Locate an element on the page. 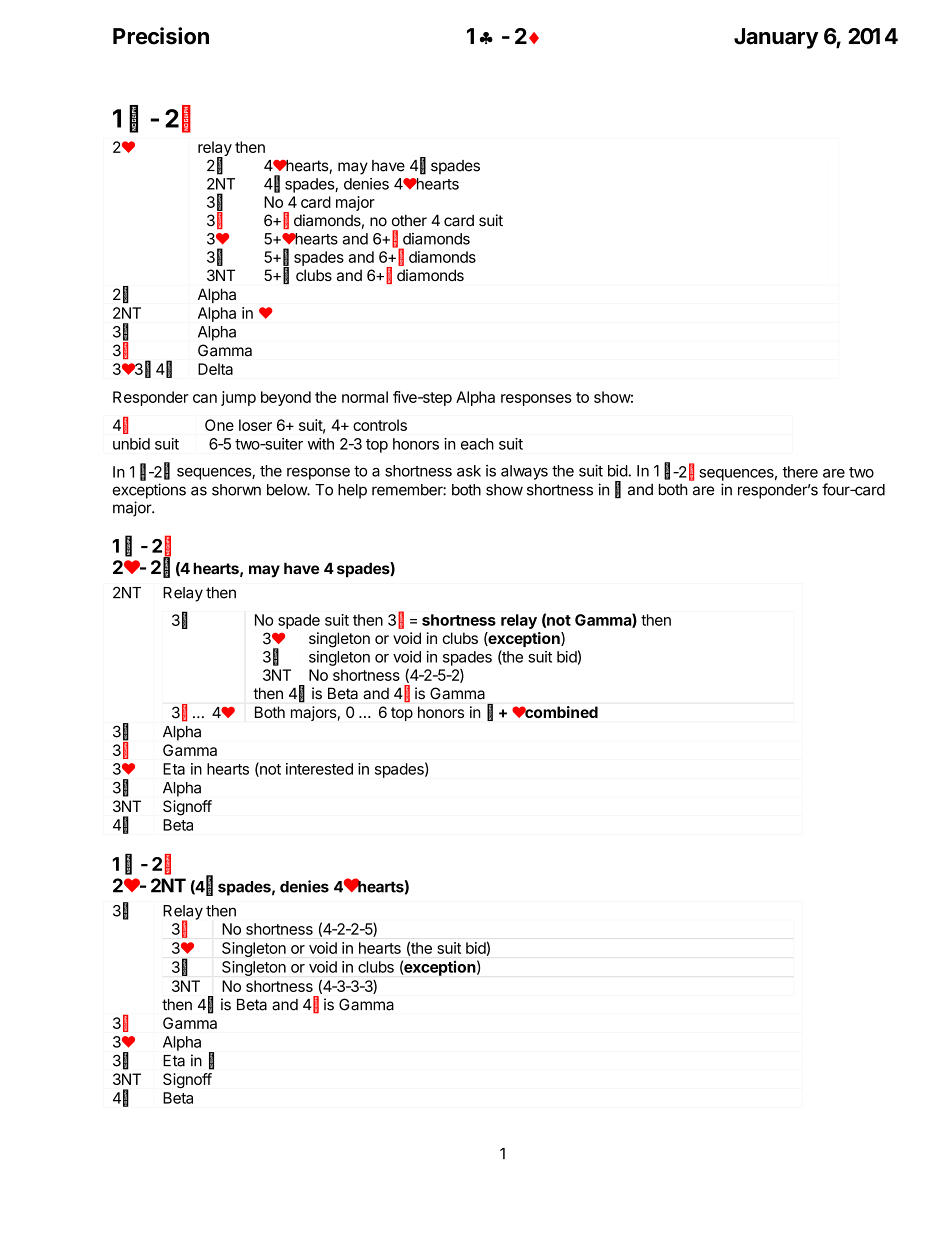  other is located at coordinates (409, 221).
